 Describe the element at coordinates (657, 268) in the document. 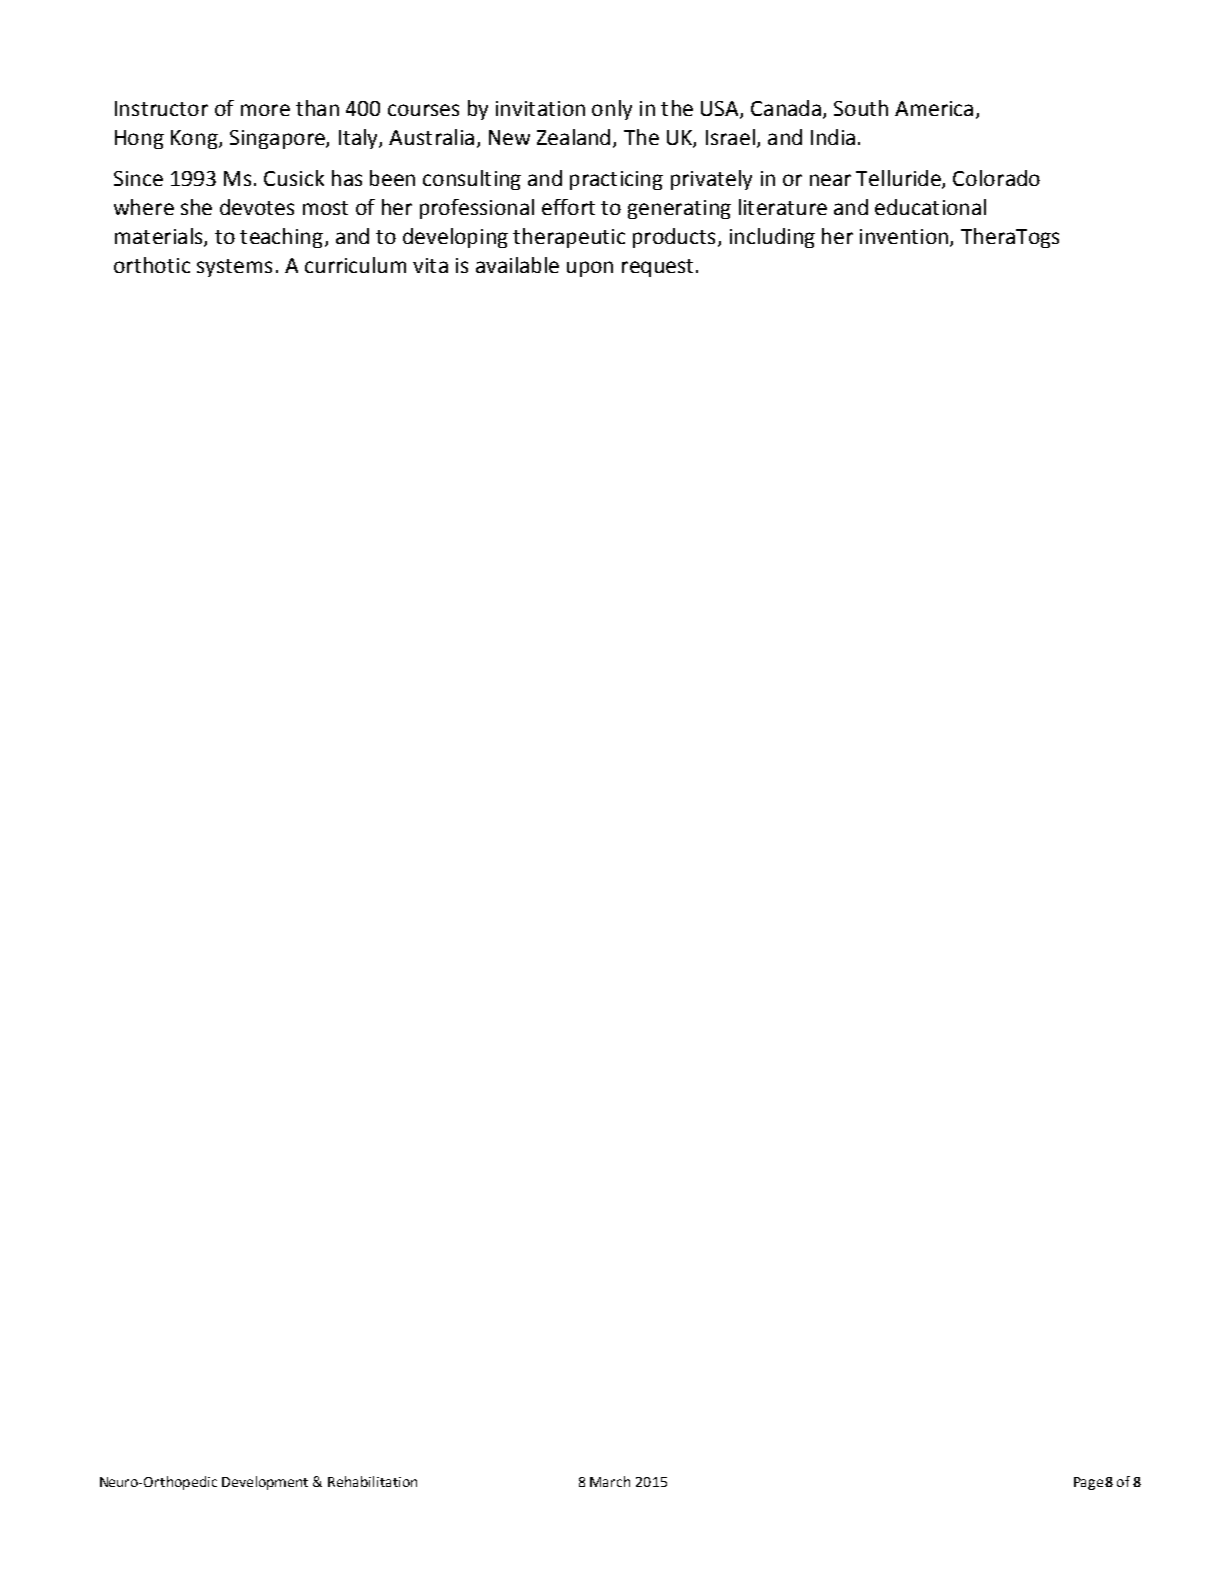

I see `request` at that location.
